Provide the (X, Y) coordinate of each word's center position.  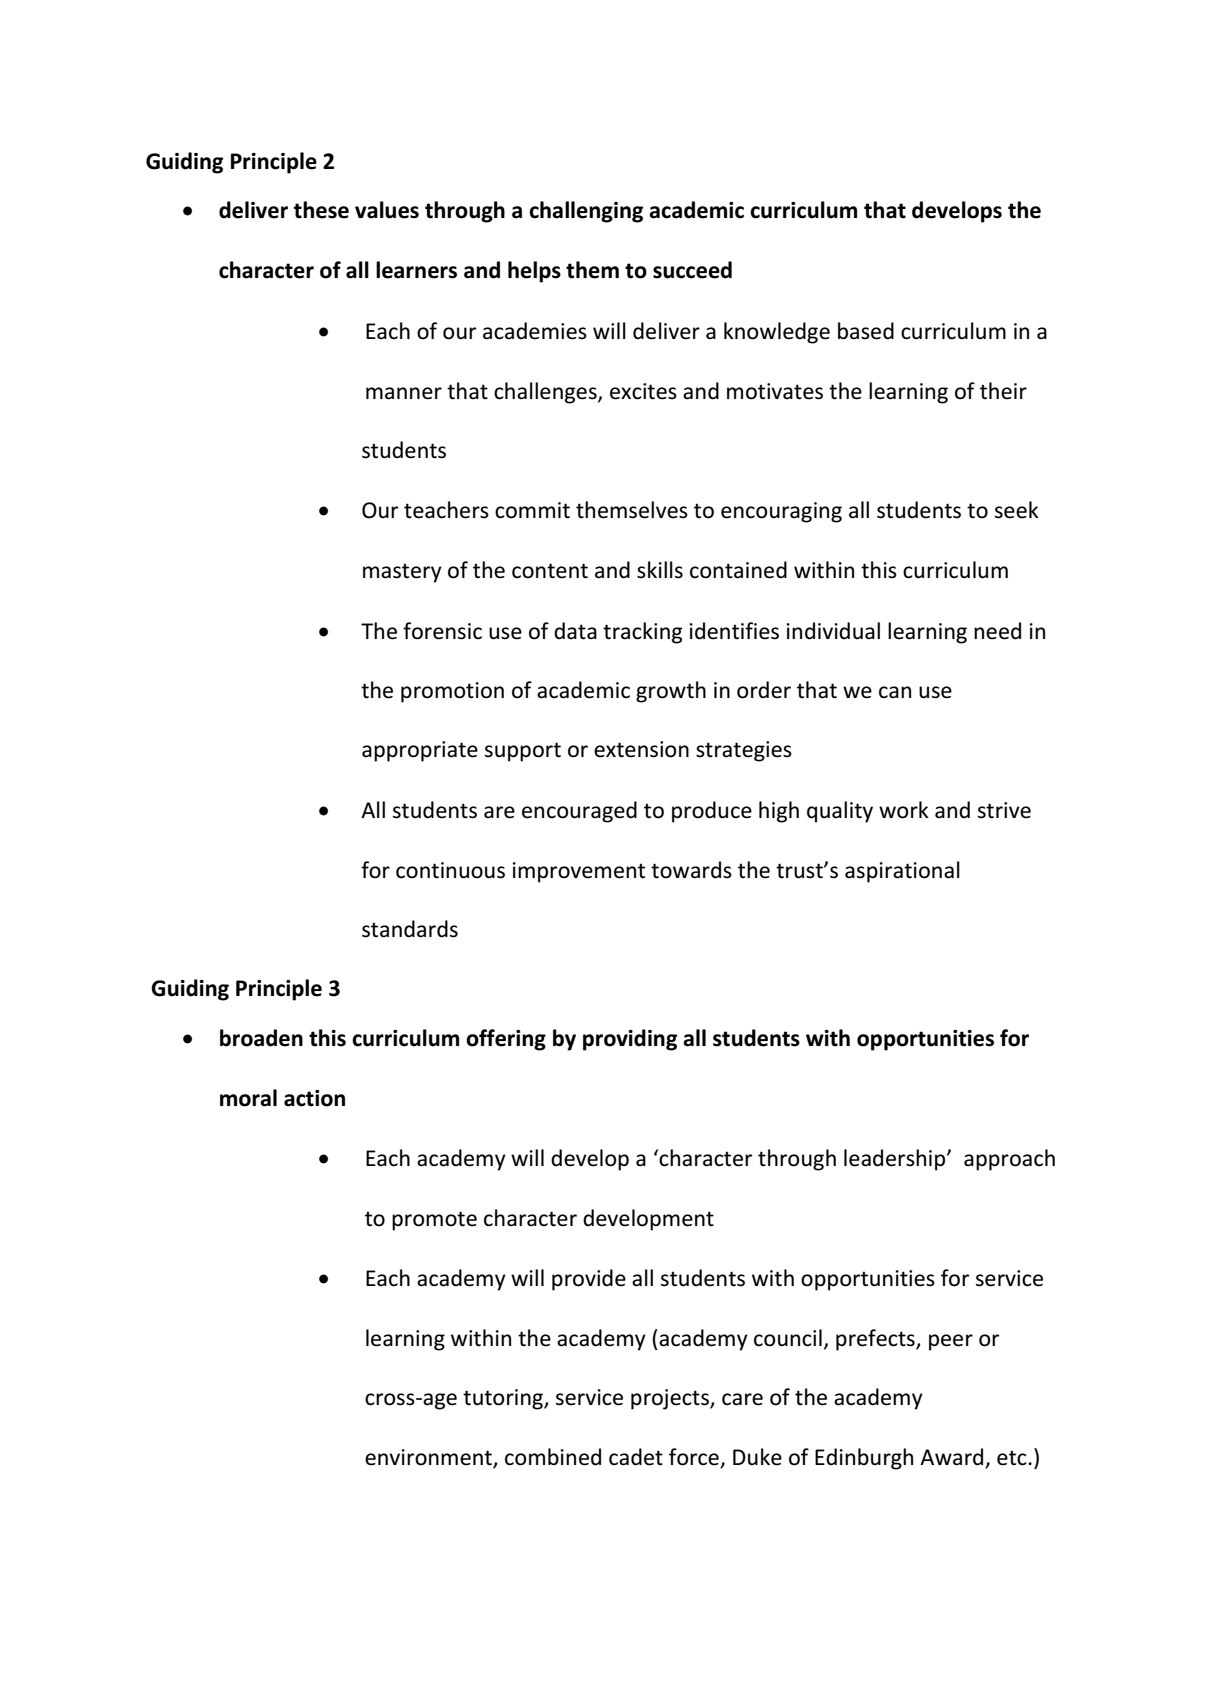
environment (429, 1458)
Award (953, 1458)
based (866, 331)
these (321, 210)
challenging (586, 212)
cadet (636, 1457)
